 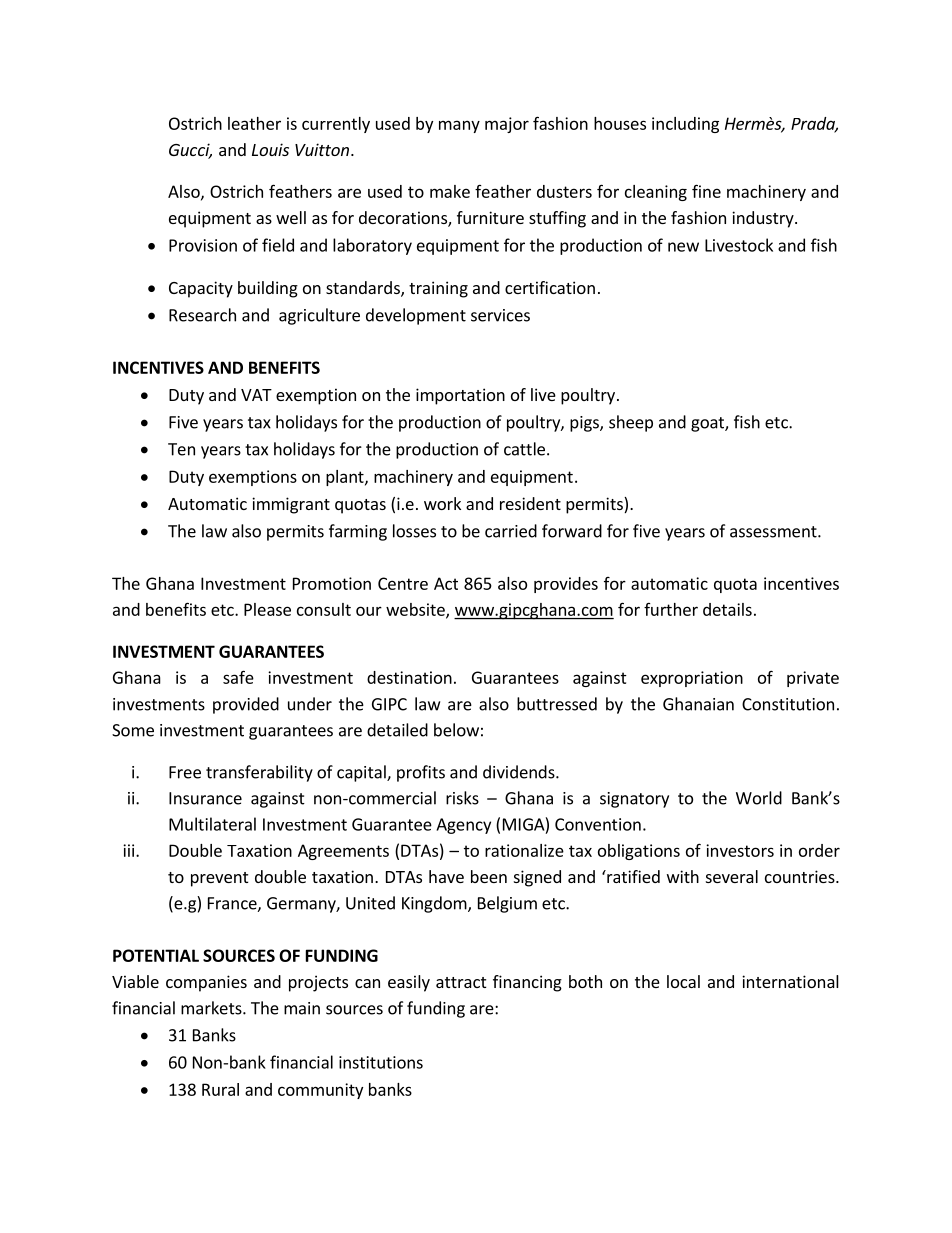 I want to click on Rural, so click(x=220, y=1089).
